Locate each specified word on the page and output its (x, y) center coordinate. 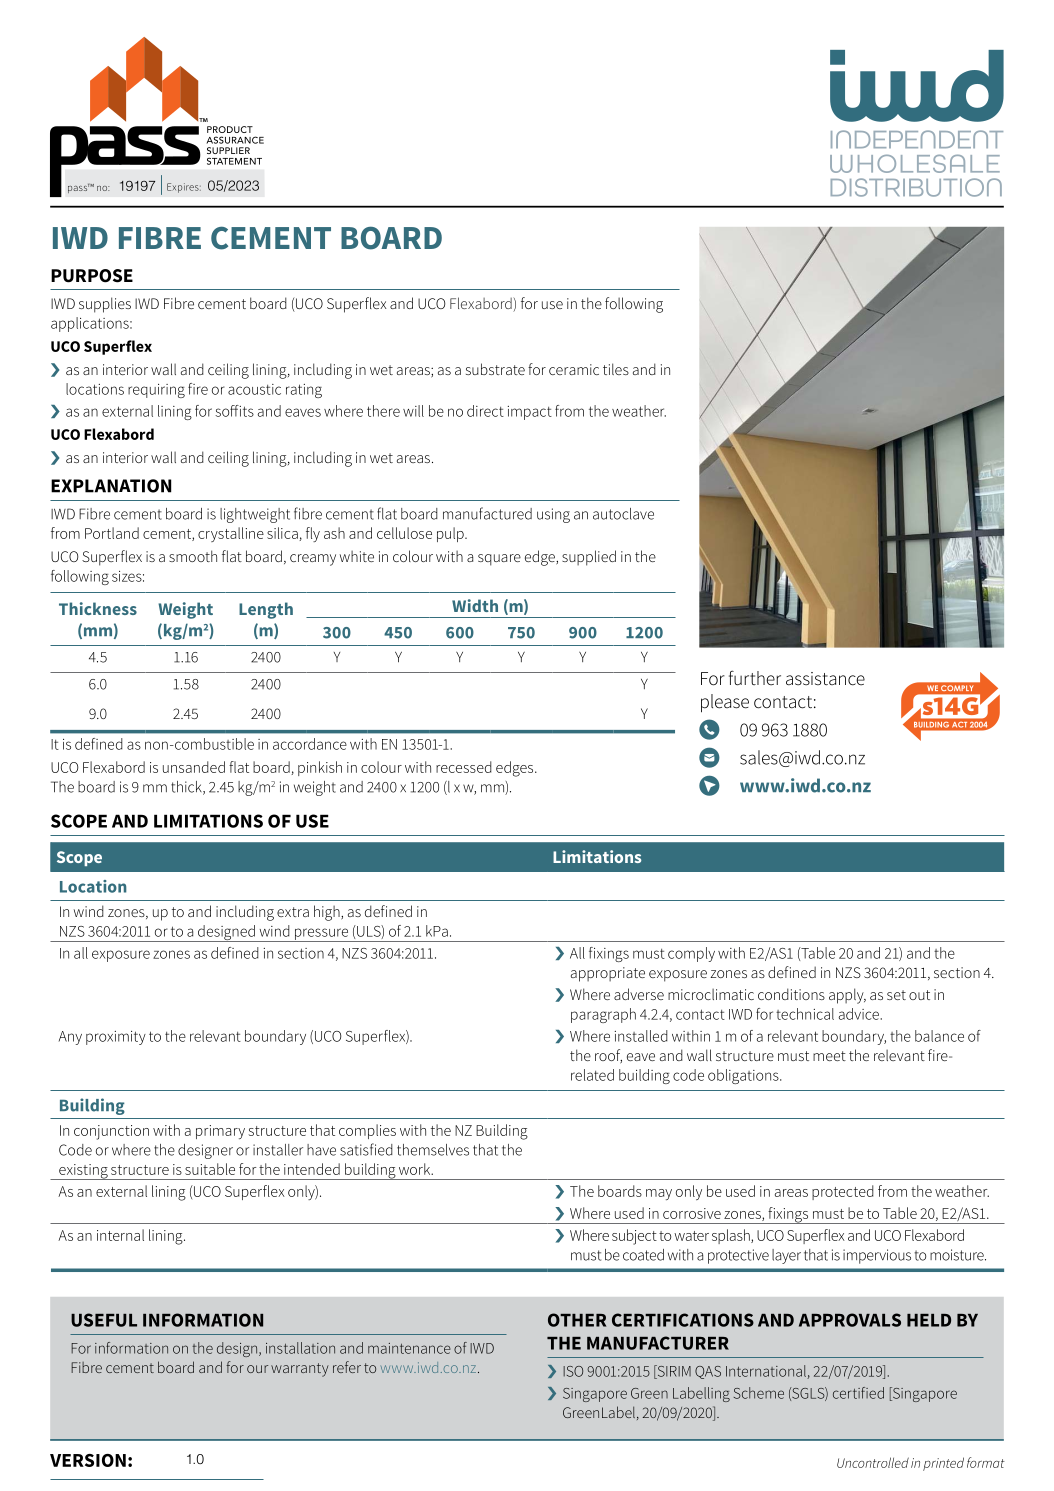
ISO (573, 1371)
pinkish (320, 768)
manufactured (487, 513)
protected (843, 1192)
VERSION (88, 1460)
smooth (193, 556)
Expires (184, 188)
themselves (433, 1150)
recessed (464, 767)
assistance (825, 679)
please (725, 703)
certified (858, 1393)
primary (220, 1132)
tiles (616, 369)
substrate (495, 369)
